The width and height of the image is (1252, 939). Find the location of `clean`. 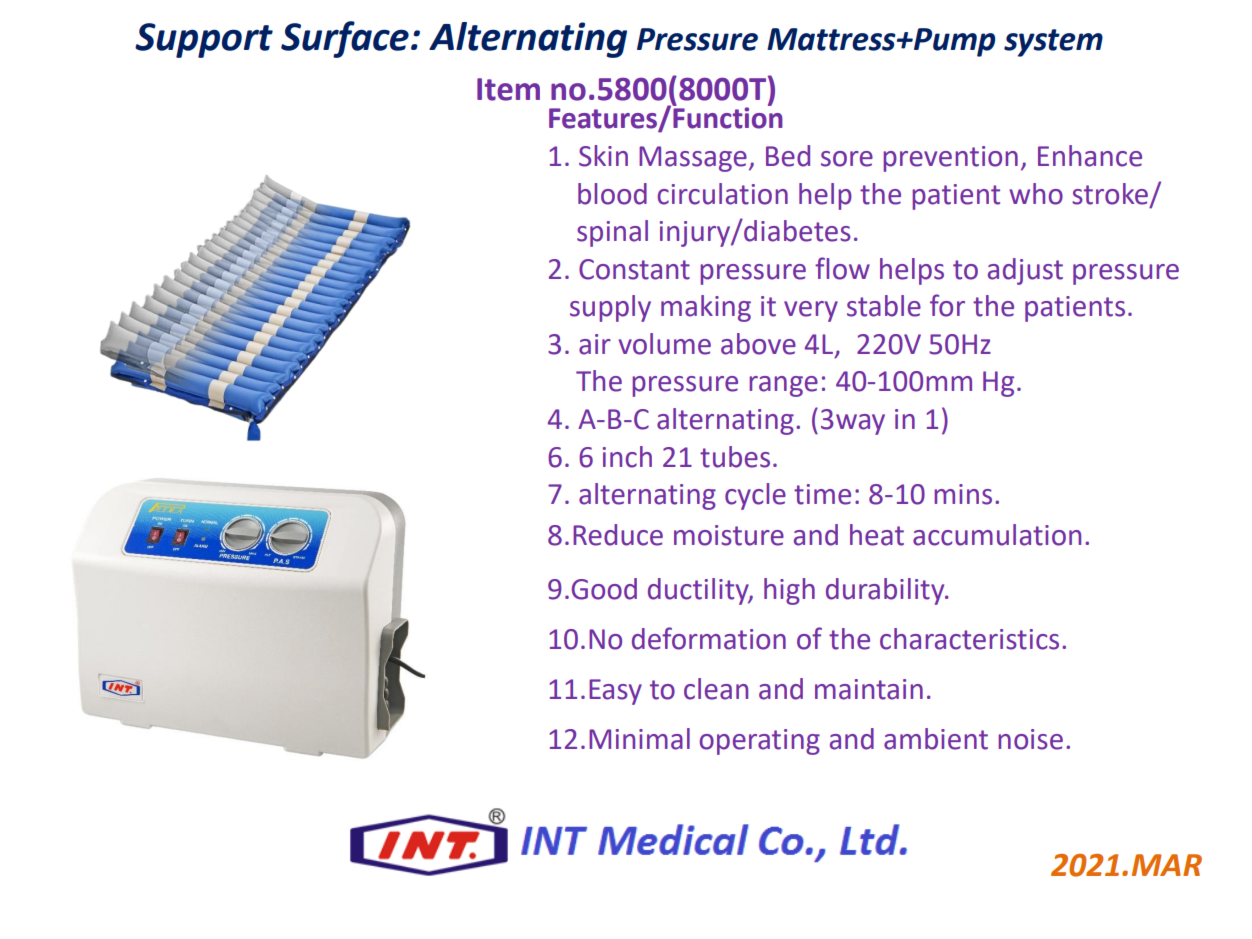

clean is located at coordinates (716, 689).
